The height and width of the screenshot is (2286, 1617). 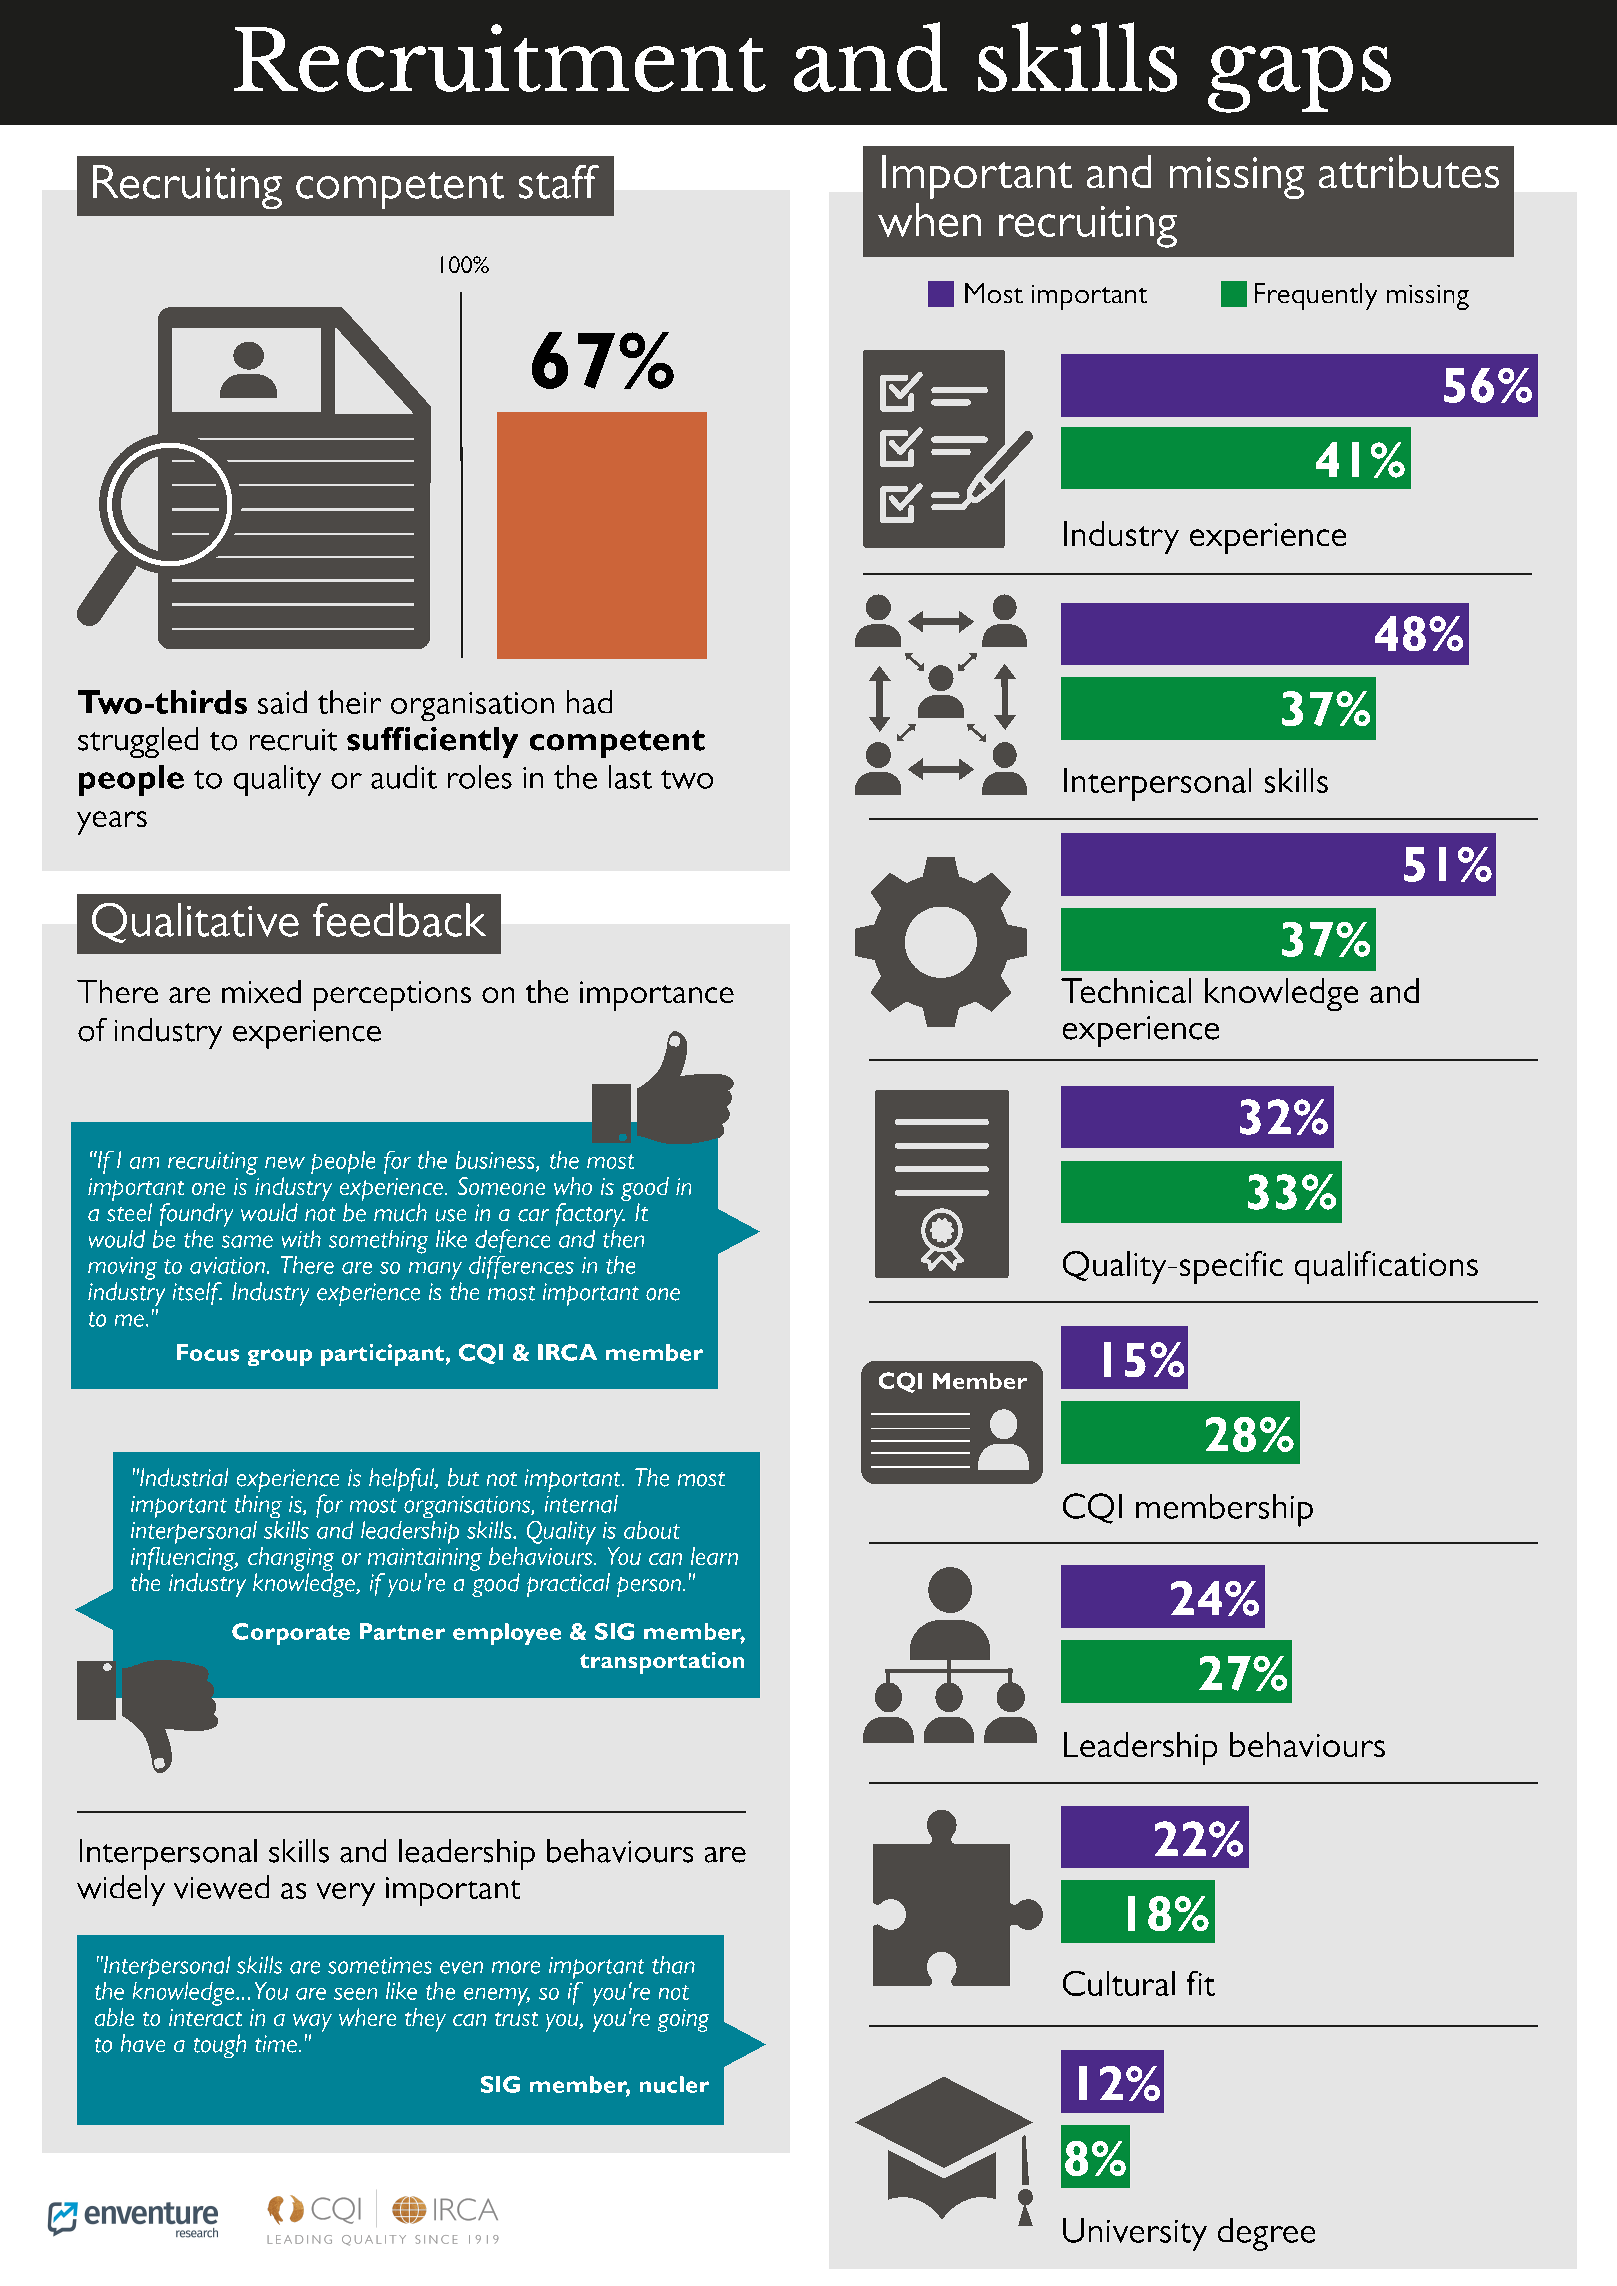 What do you see at coordinates (683, 2020) in the screenshot?
I see `going` at bounding box center [683, 2020].
